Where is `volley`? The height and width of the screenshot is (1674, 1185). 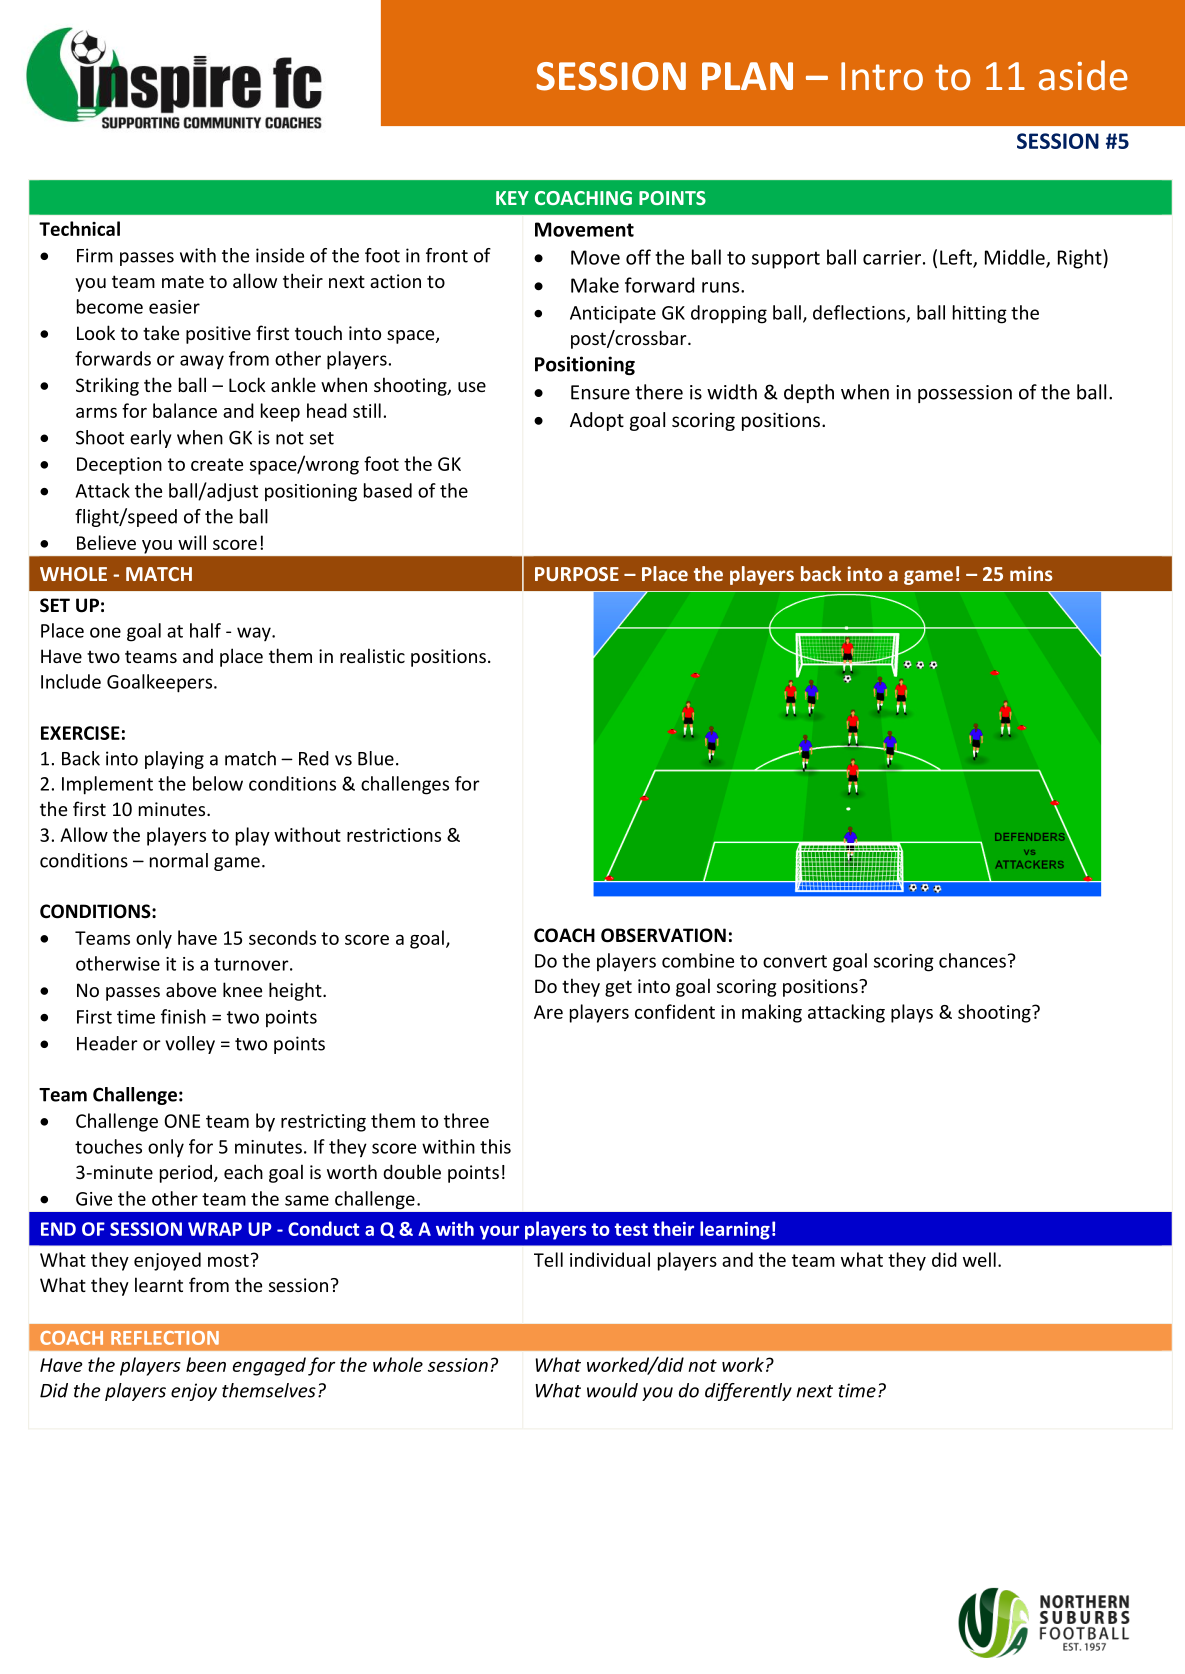 volley is located at coordinates (190, 1045).
